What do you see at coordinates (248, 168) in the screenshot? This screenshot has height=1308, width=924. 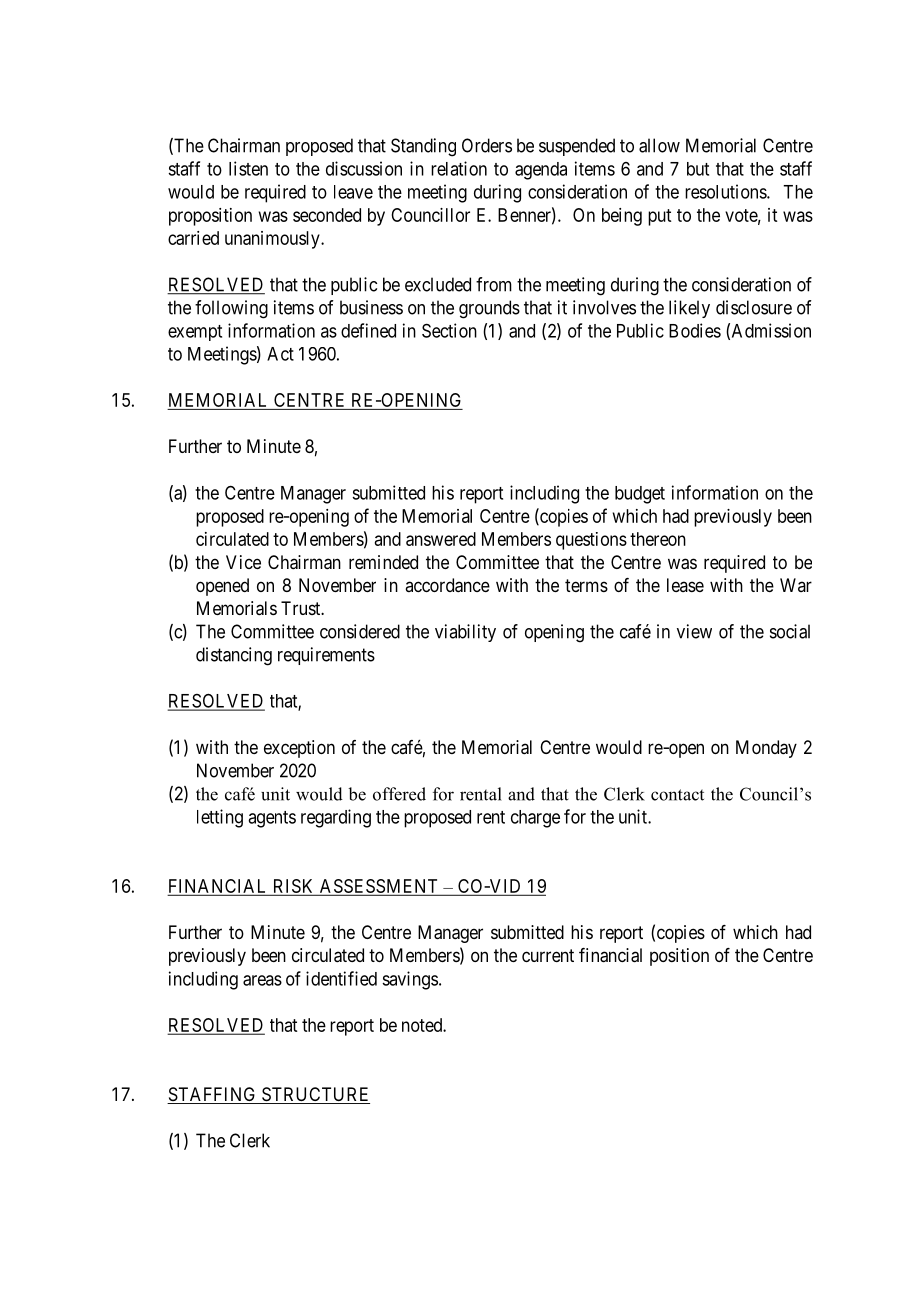 I see `listen` at bounding box center [248, 168].
